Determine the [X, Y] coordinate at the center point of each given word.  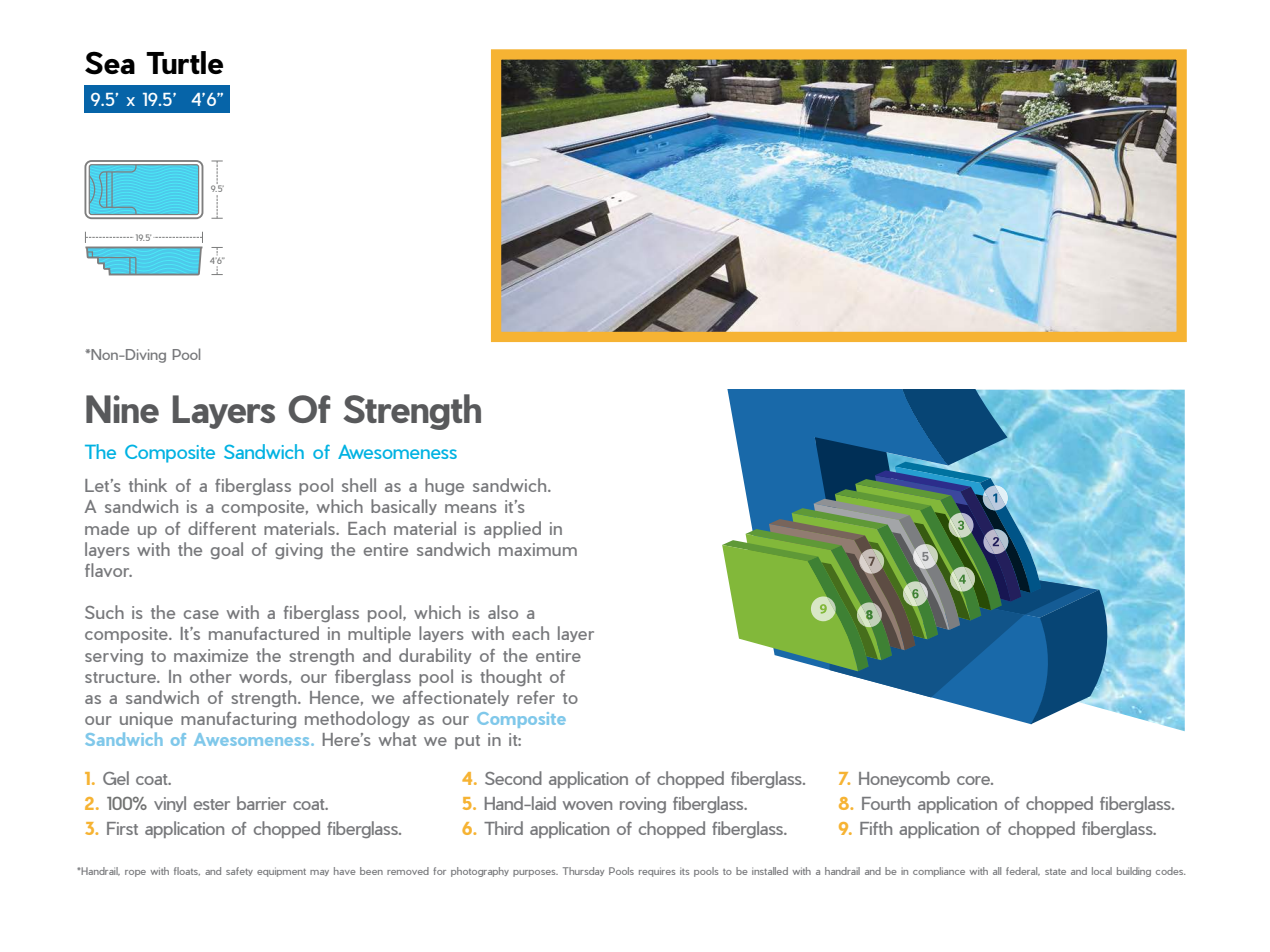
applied [512, 529]
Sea [110, 63]
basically [404, 507]
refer [536, 697]
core [974, 780]
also [503, 612]
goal [227, 550]
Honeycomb [904, 779]
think [148, 485]
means [471, 508]
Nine [122, 409]
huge [444, 486]
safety [239, 871]
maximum [538, 549]
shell [359, 485]
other [211, 676]
